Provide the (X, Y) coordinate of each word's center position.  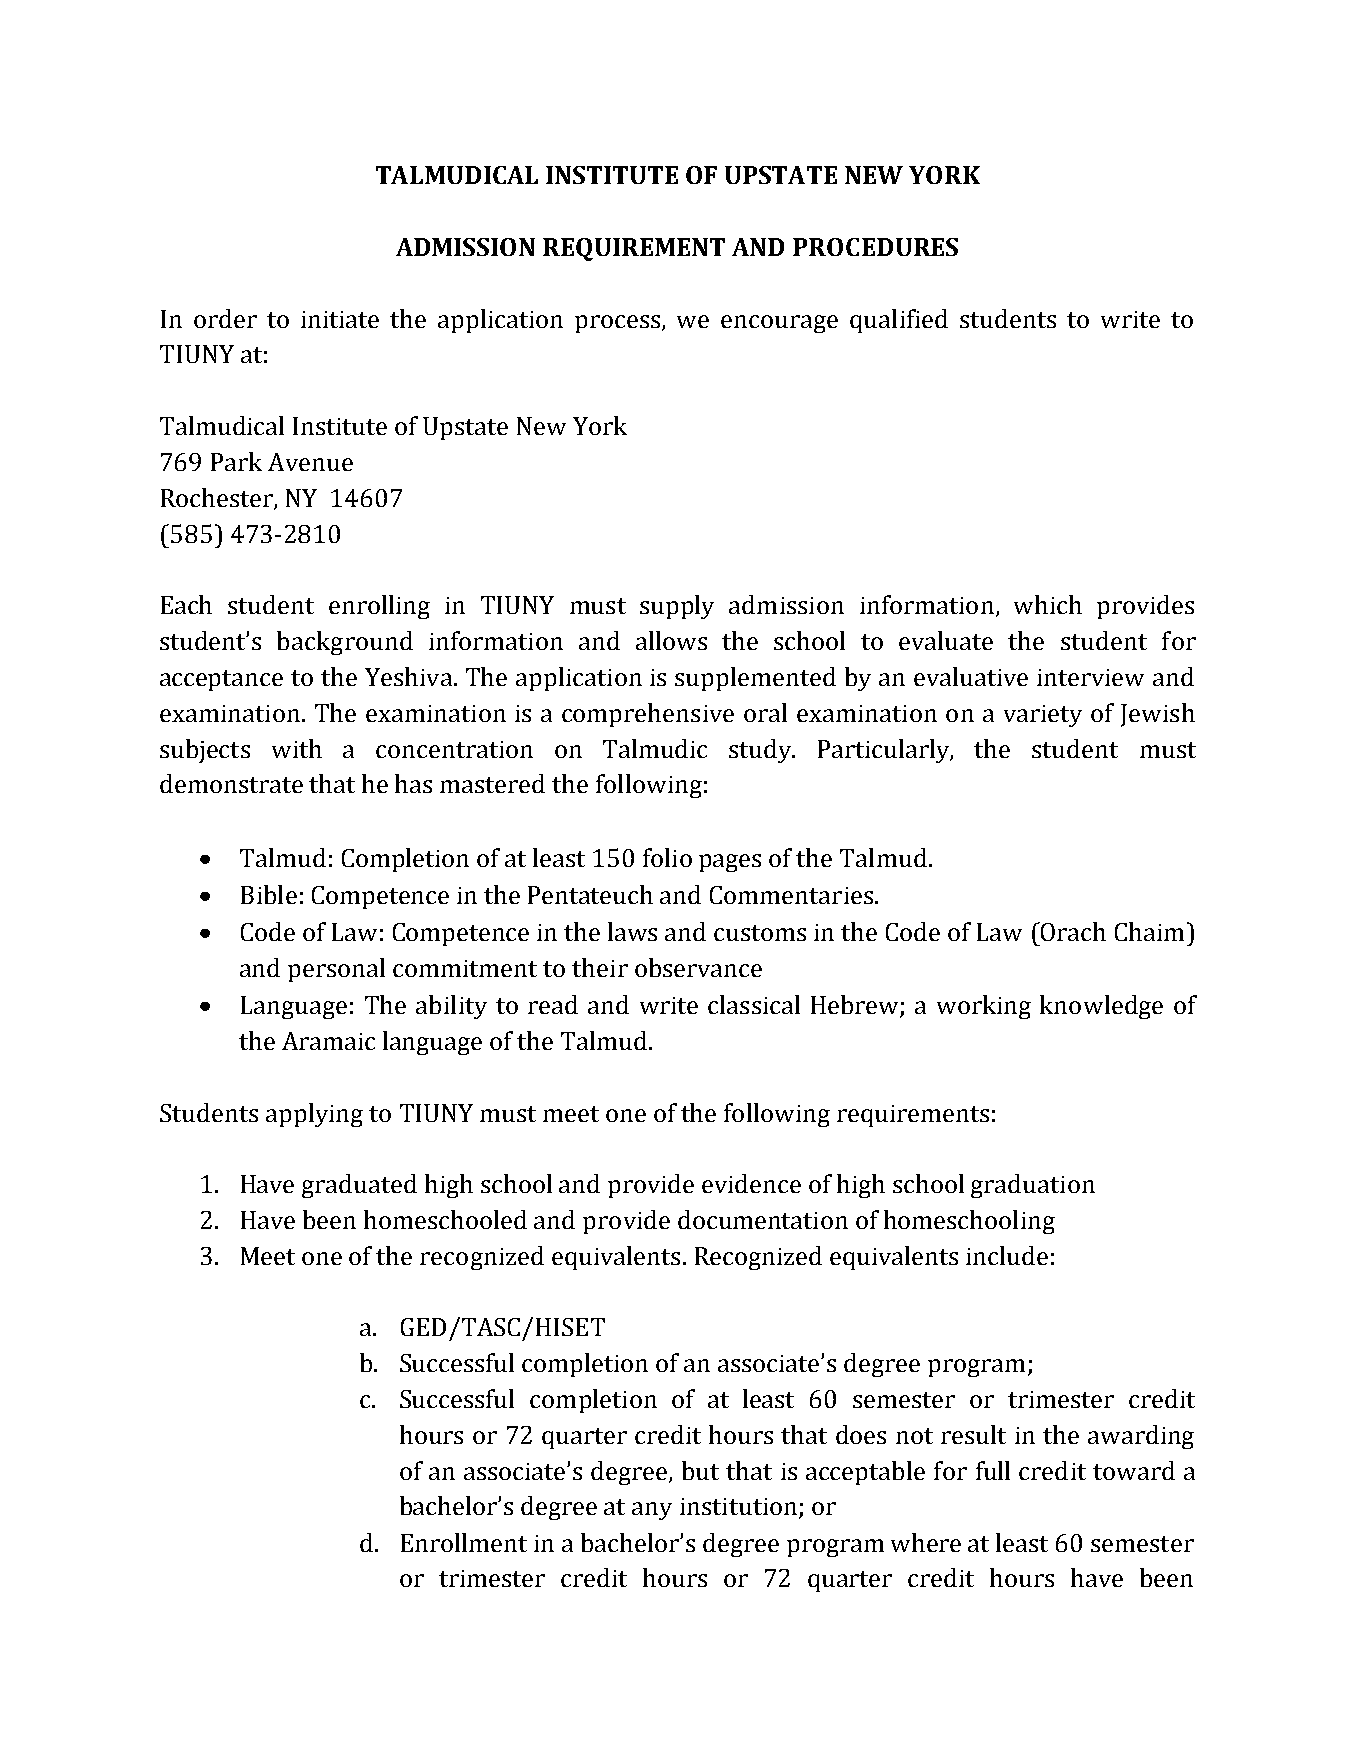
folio (667, 857)
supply (677, 607)
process (619, 324)
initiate (340, 319)
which (1048, 604)
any (652, 1511)
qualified (899, 321)
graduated (359, 1186)
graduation (1033, 1186)
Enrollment (464, 1542)
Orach (1072, 931)
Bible (269, 894)
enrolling (379, 607)
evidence (751, 1183)
